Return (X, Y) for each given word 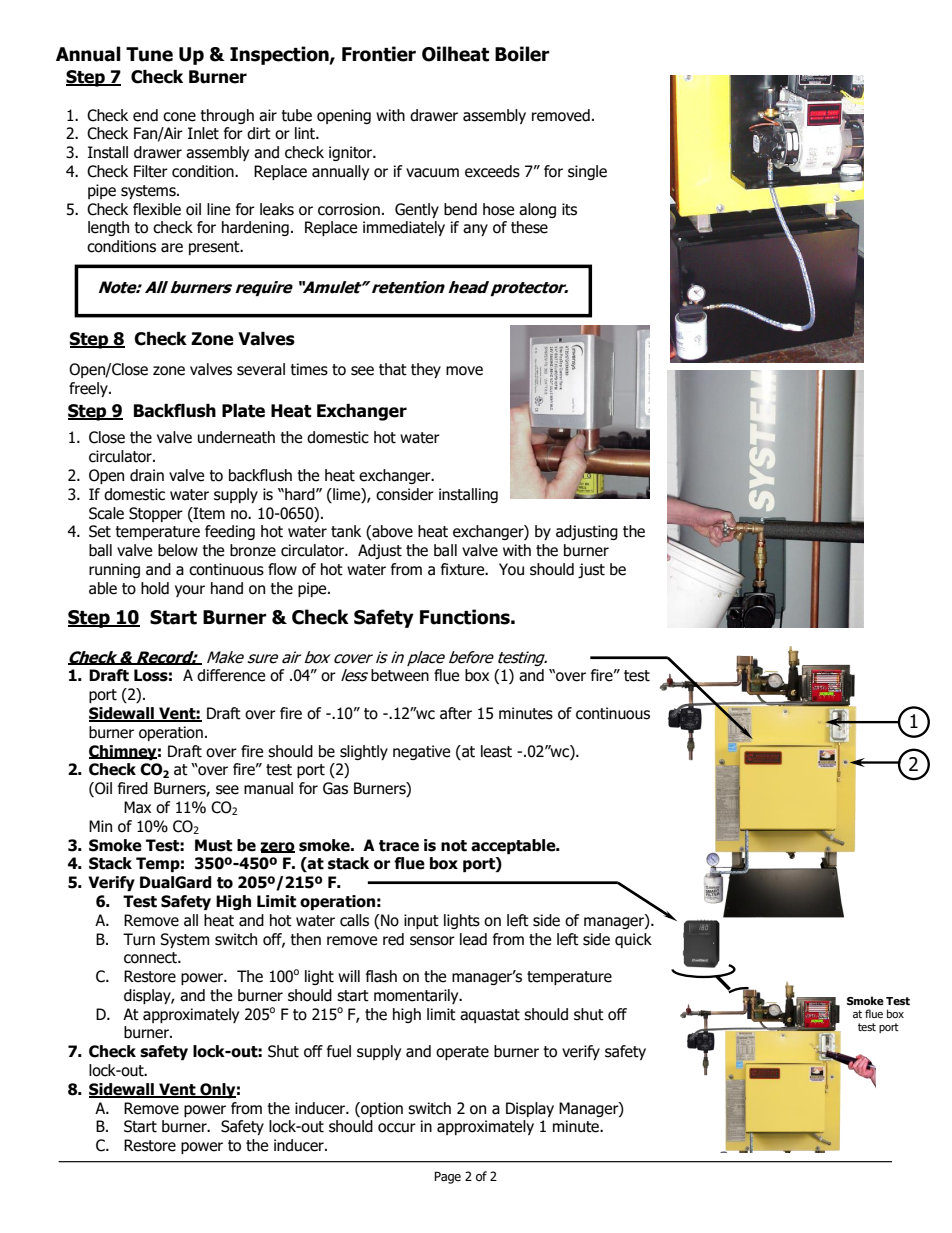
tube (296, 115)
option (381, 1109)
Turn (139, 939)
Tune (149, 54)
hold (155, 588)
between (400, 675)
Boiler (522, 54)
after (456, 713)
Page (447, 1177)
